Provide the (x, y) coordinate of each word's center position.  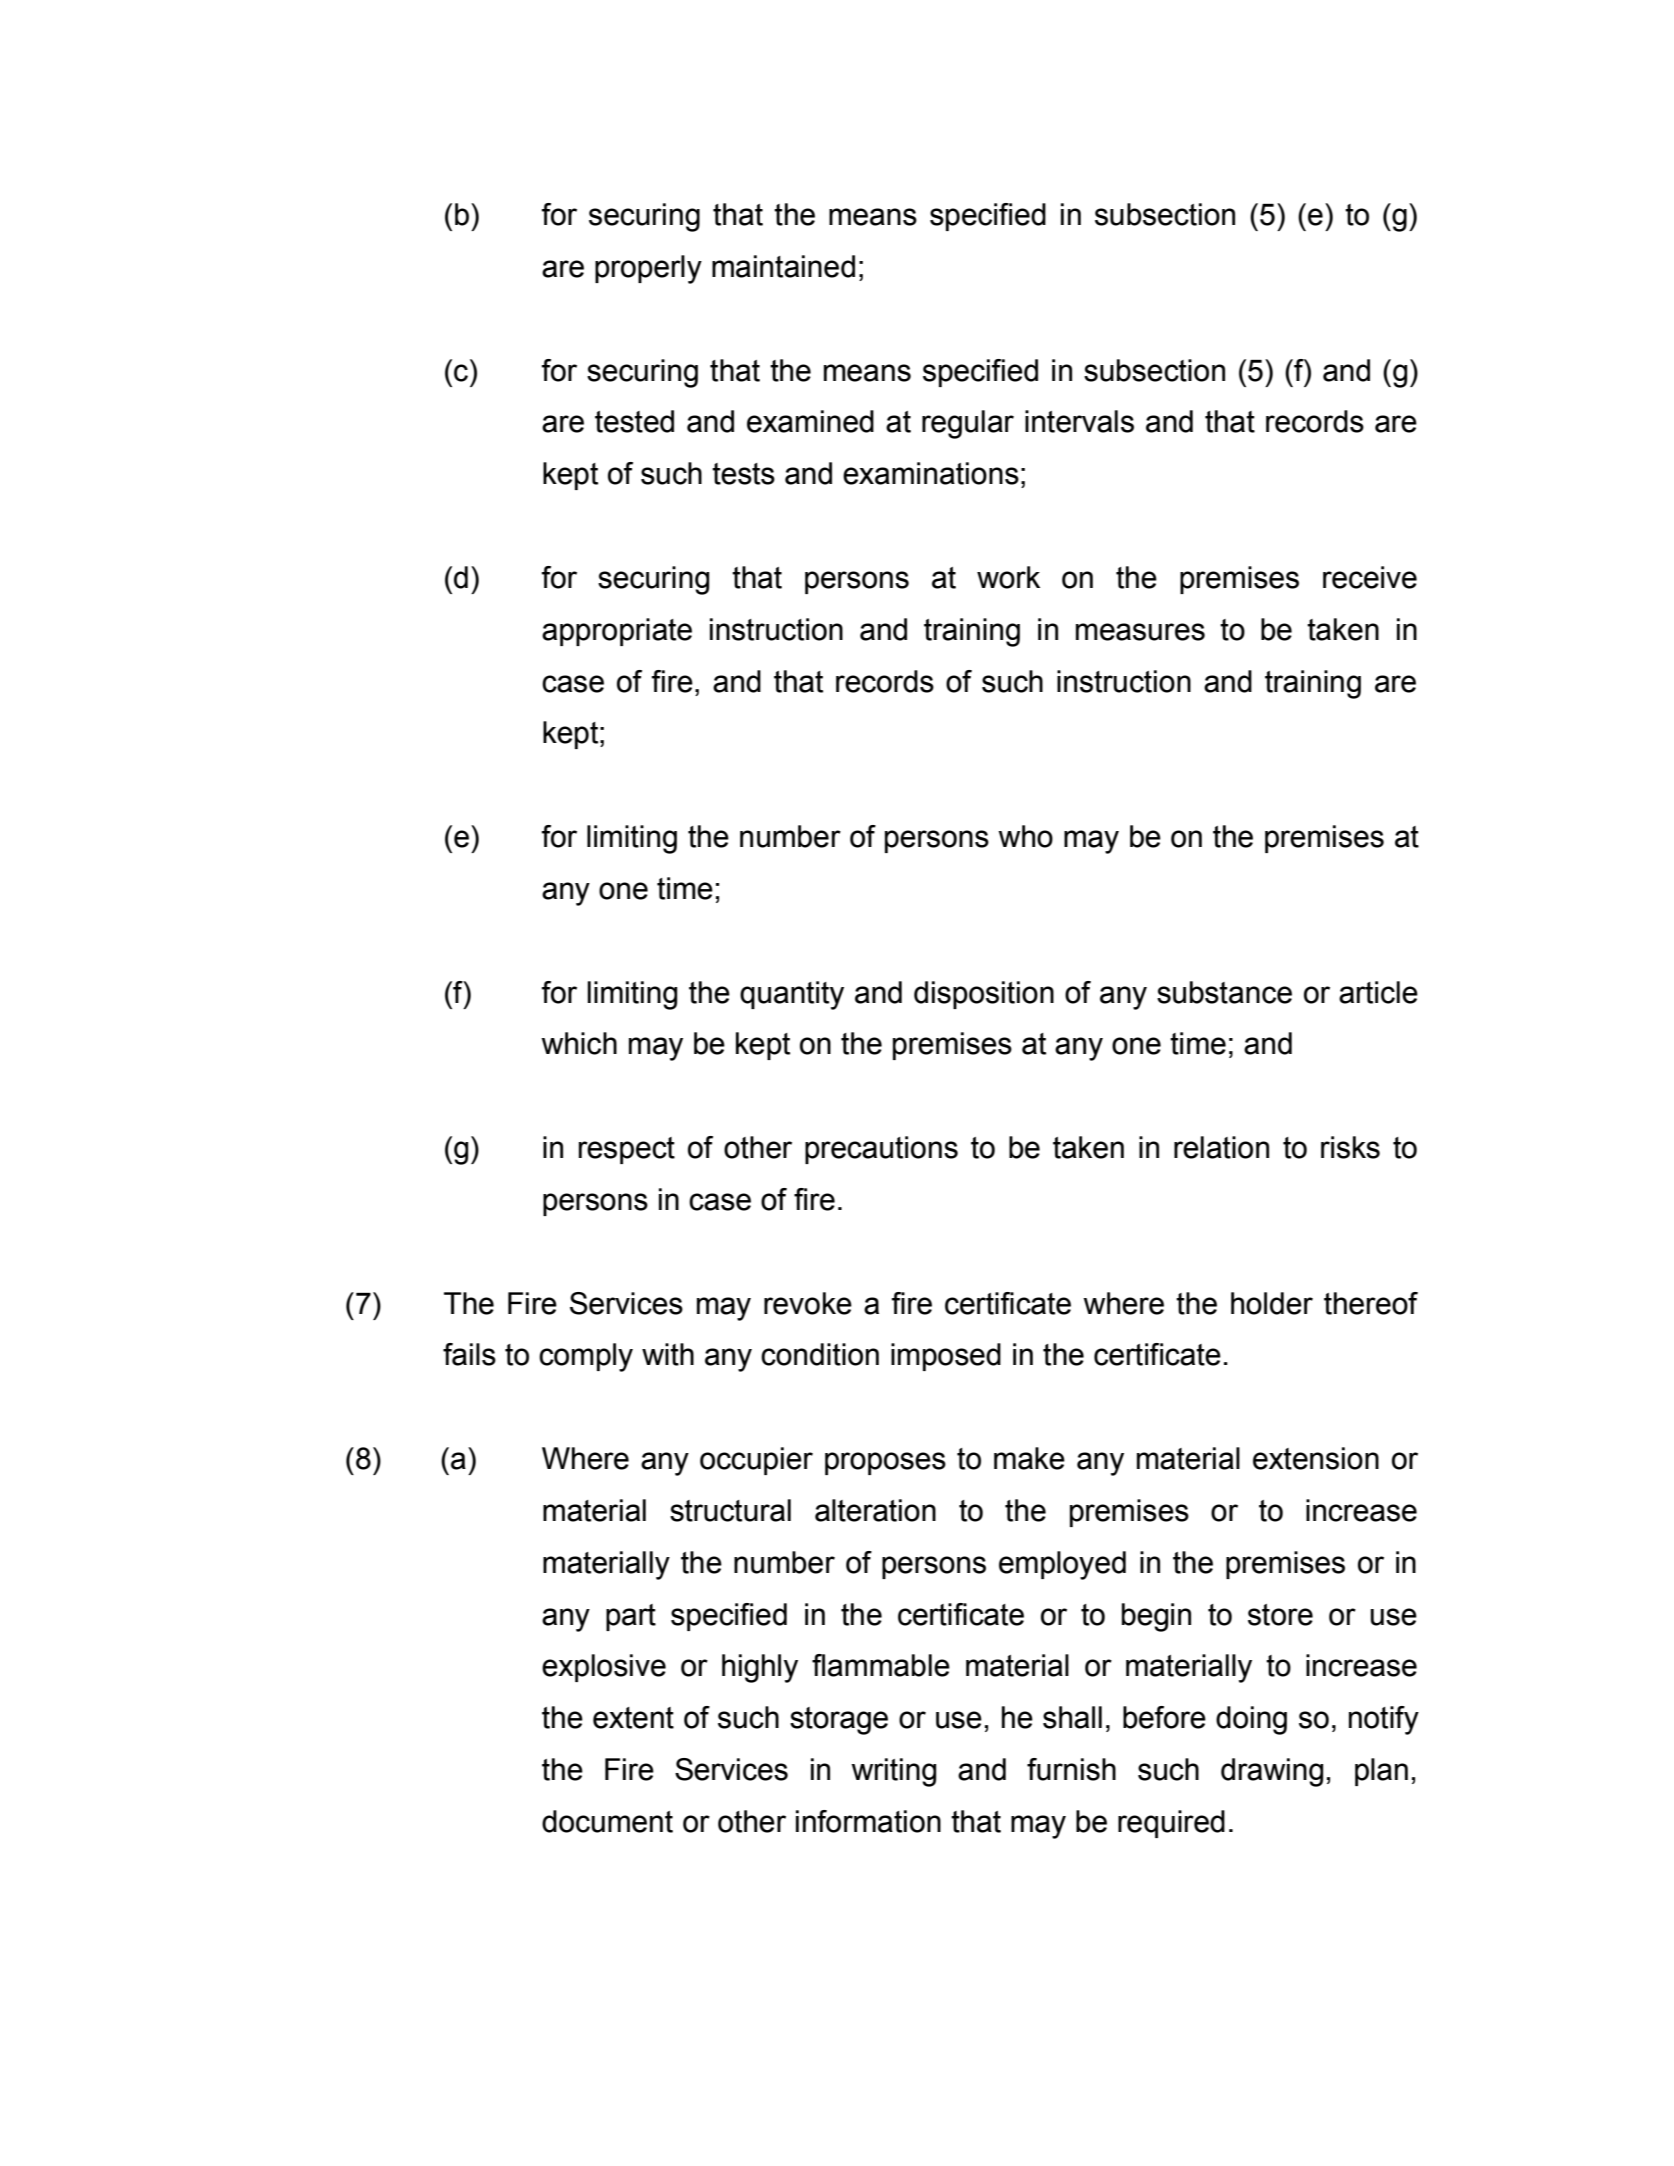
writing (893, 1772)
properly (648, 269)
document (607, 1821)
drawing (1272, 1772)
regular (968, 424)
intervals (1079, 421)
